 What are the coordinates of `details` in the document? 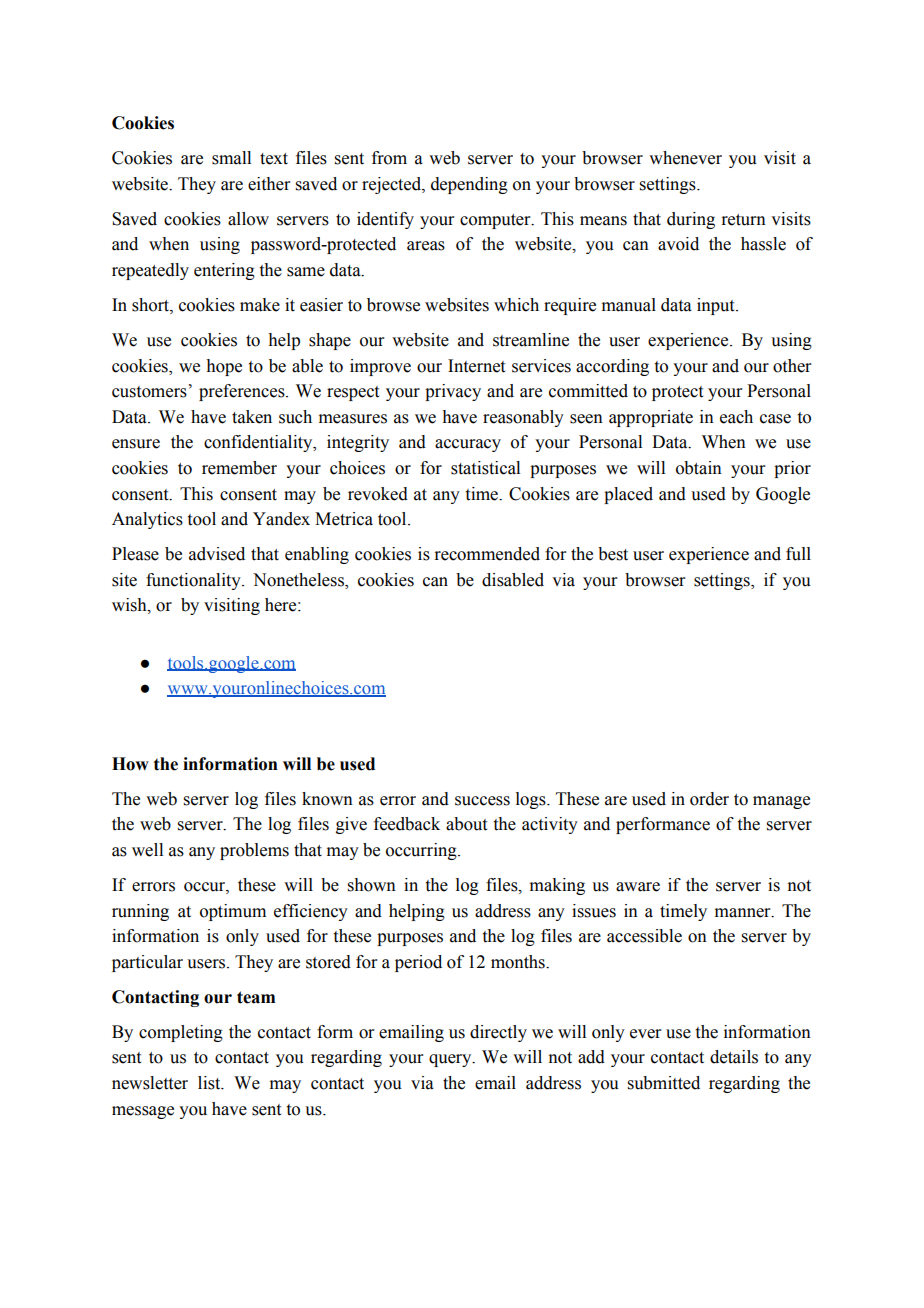 It's located at (734, 1057).
